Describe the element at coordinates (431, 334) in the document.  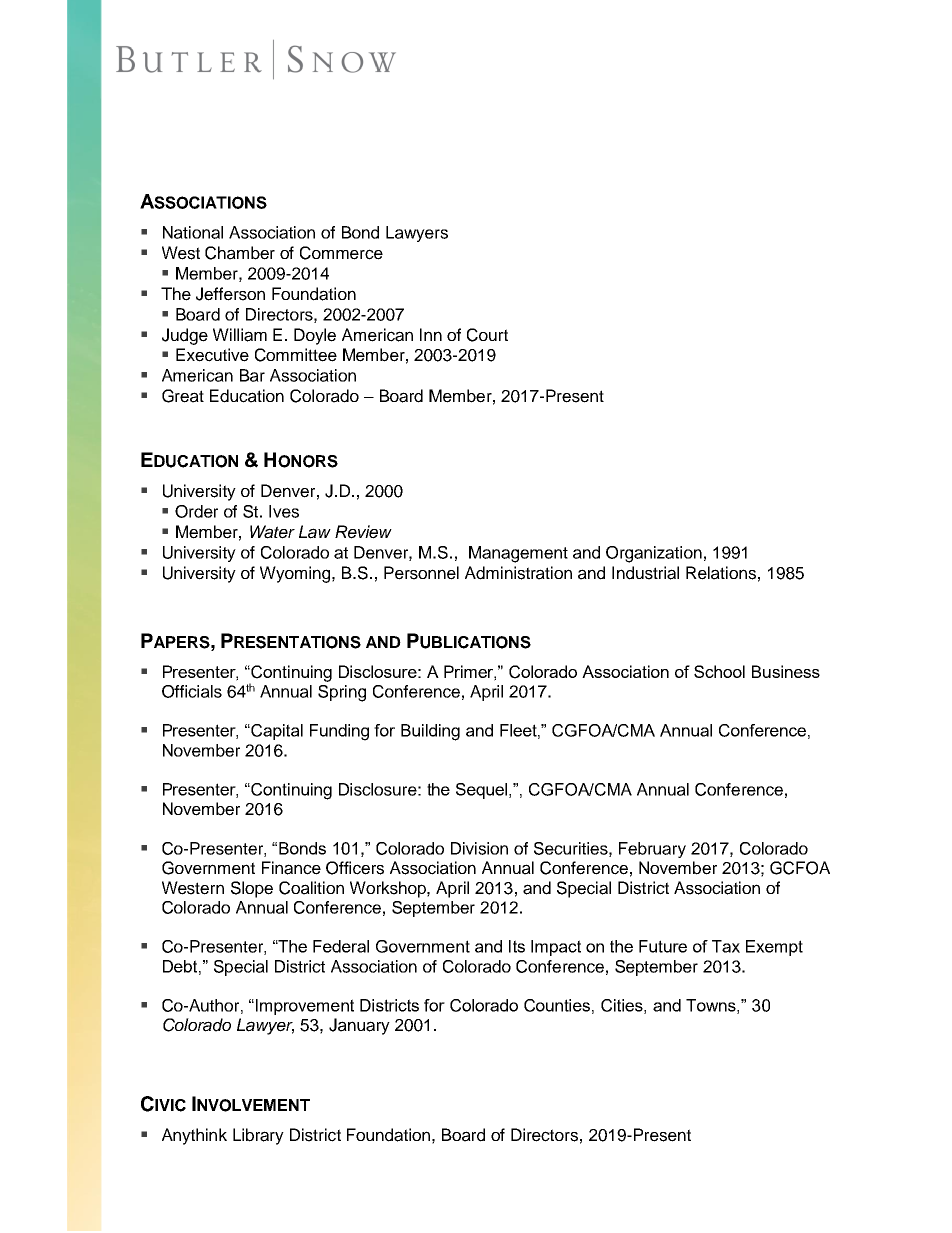
I see `Inn` at that location.
